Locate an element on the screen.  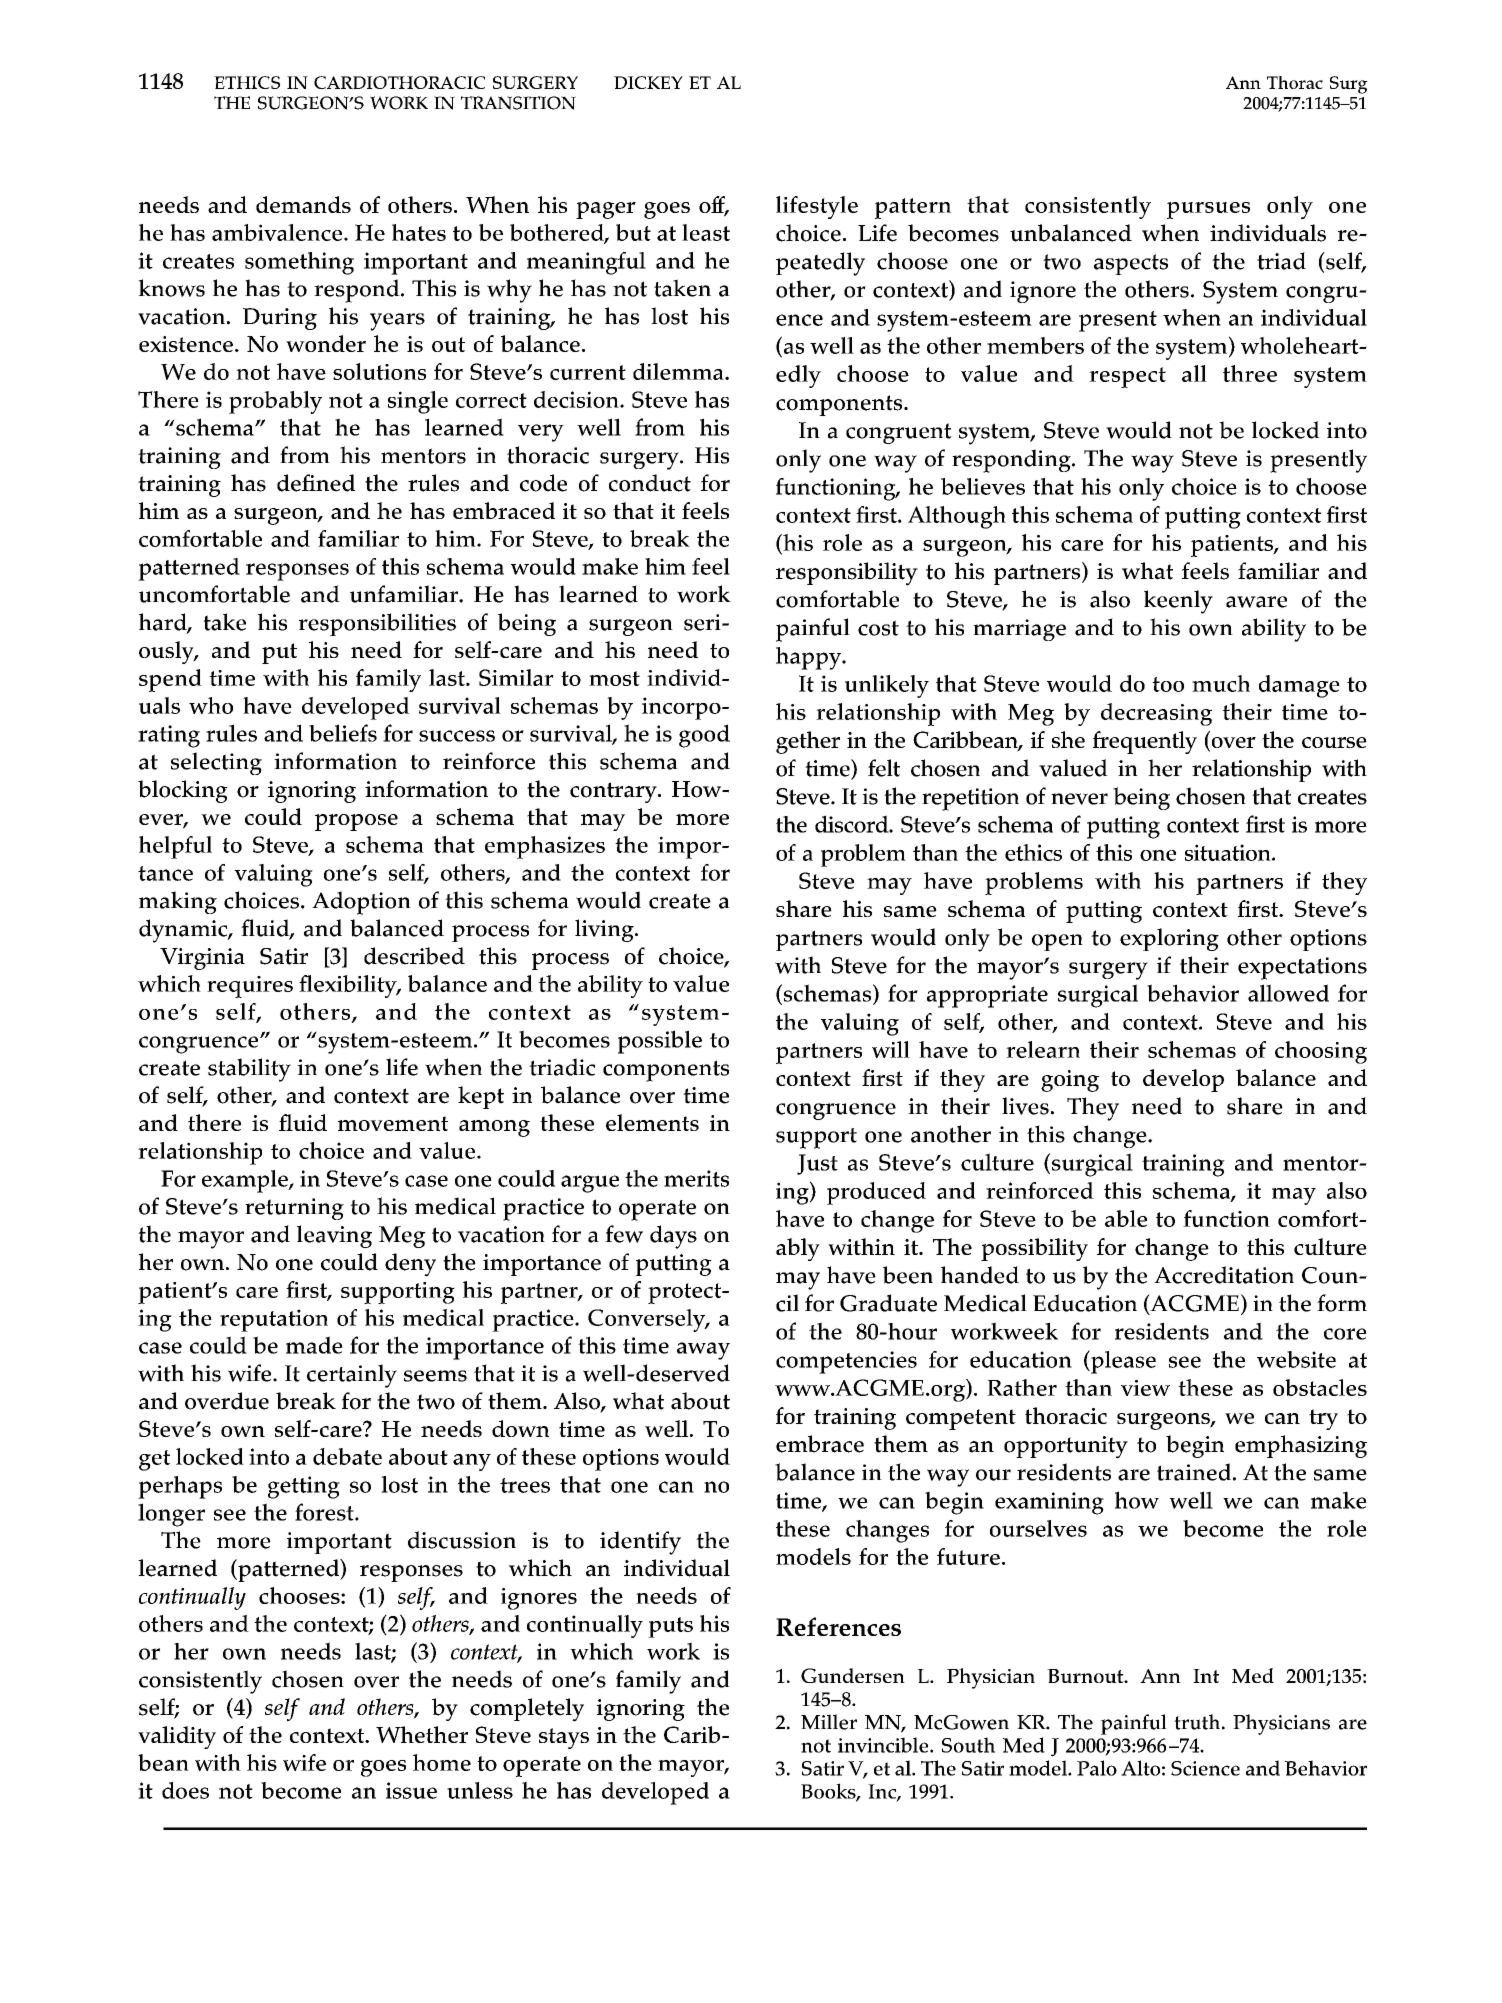
living is located at coordinates (605, 930).
